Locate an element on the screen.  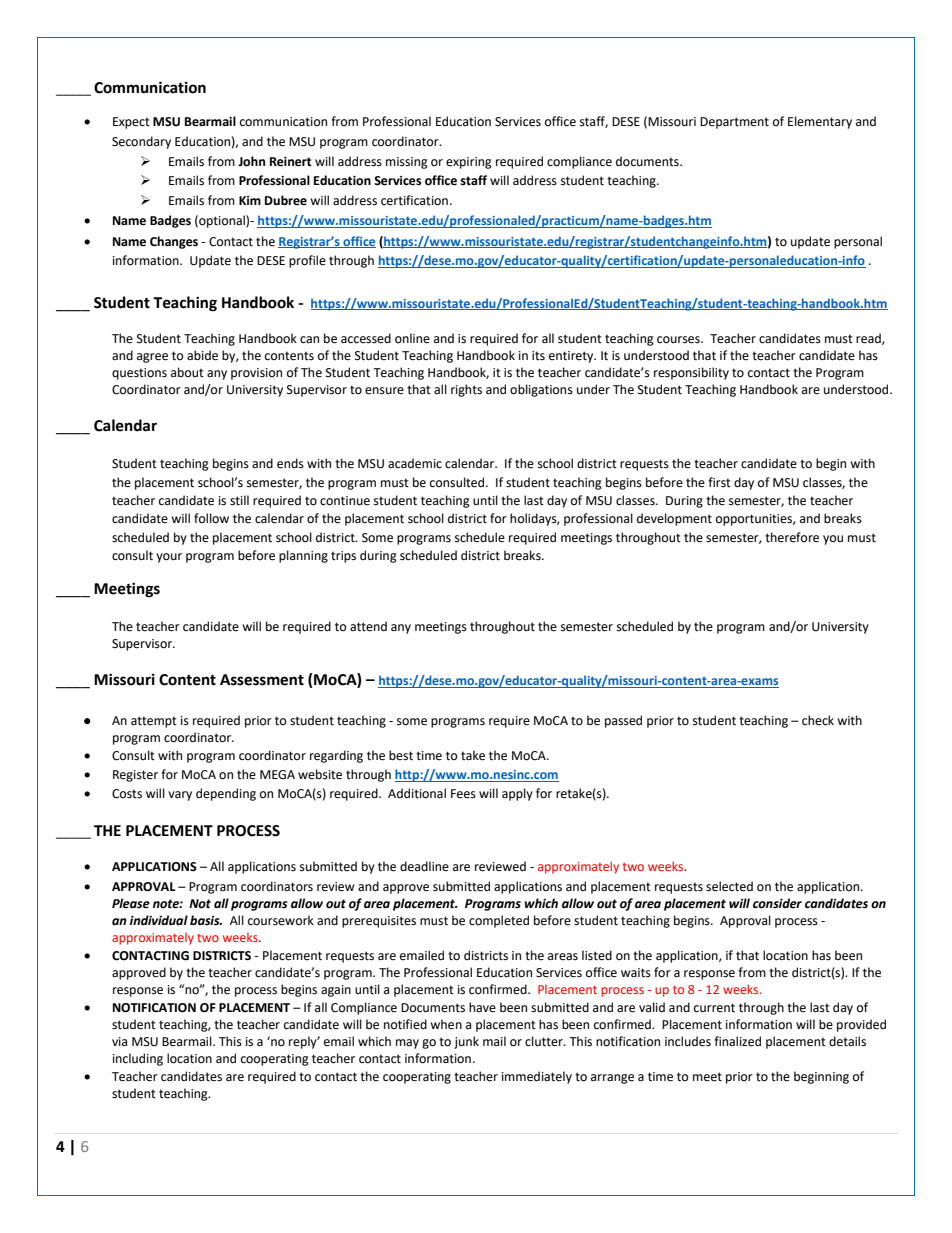
finalized is located at coordinates (737, 1041).
